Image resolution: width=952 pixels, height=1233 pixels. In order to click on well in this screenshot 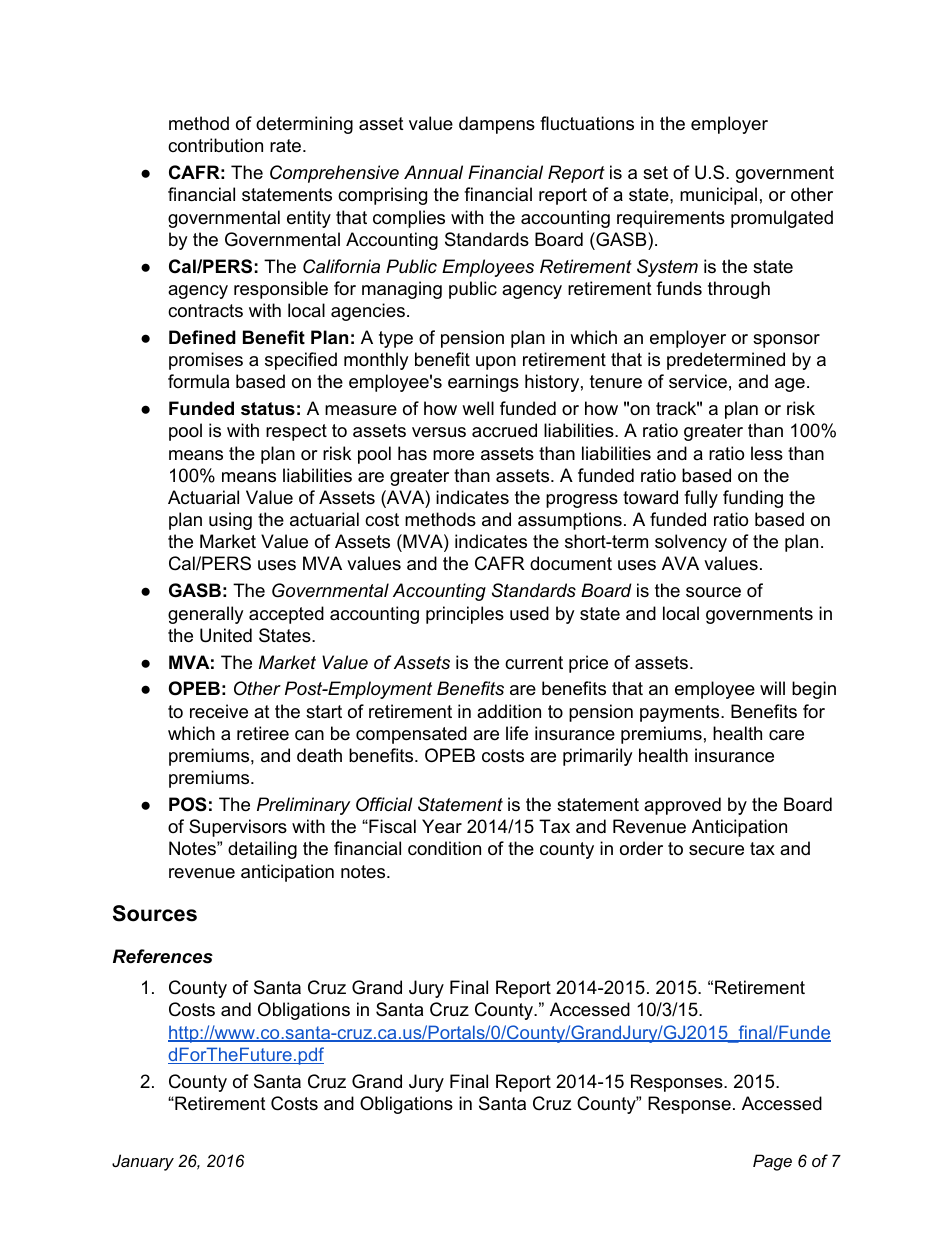, I will do `click(478, 408)`.
